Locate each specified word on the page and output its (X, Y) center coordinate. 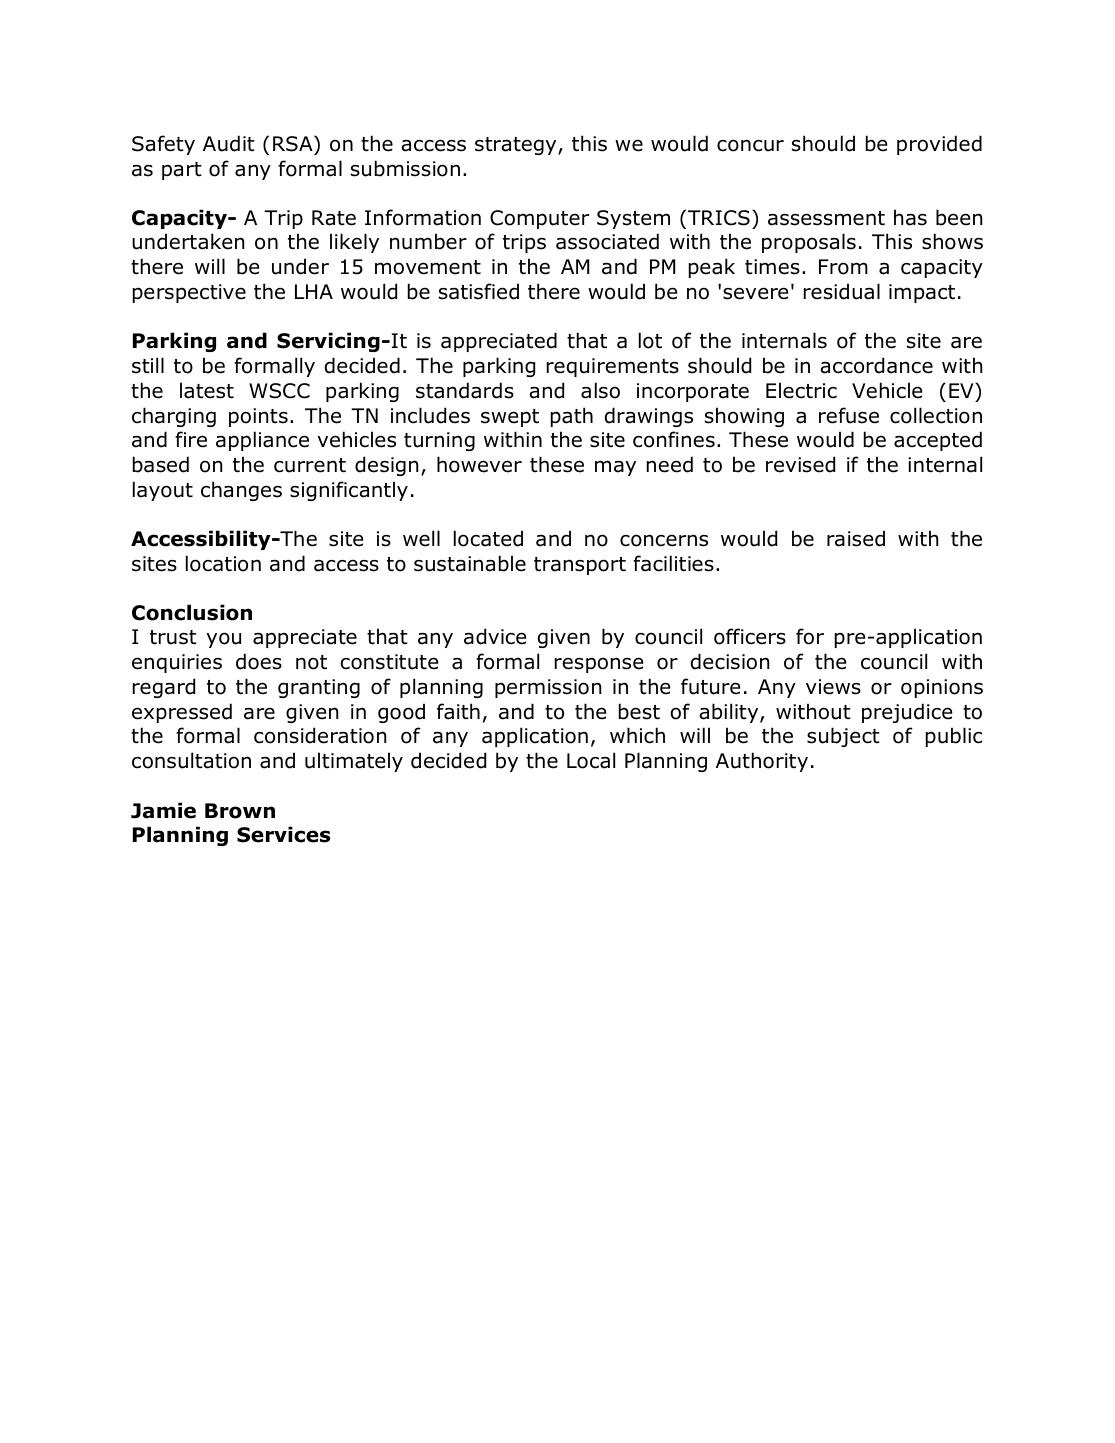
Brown (240, 811)
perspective (189, 293)
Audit (229, 143)
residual (842, 291)
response (599, 665)
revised (800, 464)
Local (591, 760)
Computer (539, 219)
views (833, 687)
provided (939, 145)
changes (241, 491)
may (615, 468)
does (259, 661)
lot (650, 340)
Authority (762, 762)
